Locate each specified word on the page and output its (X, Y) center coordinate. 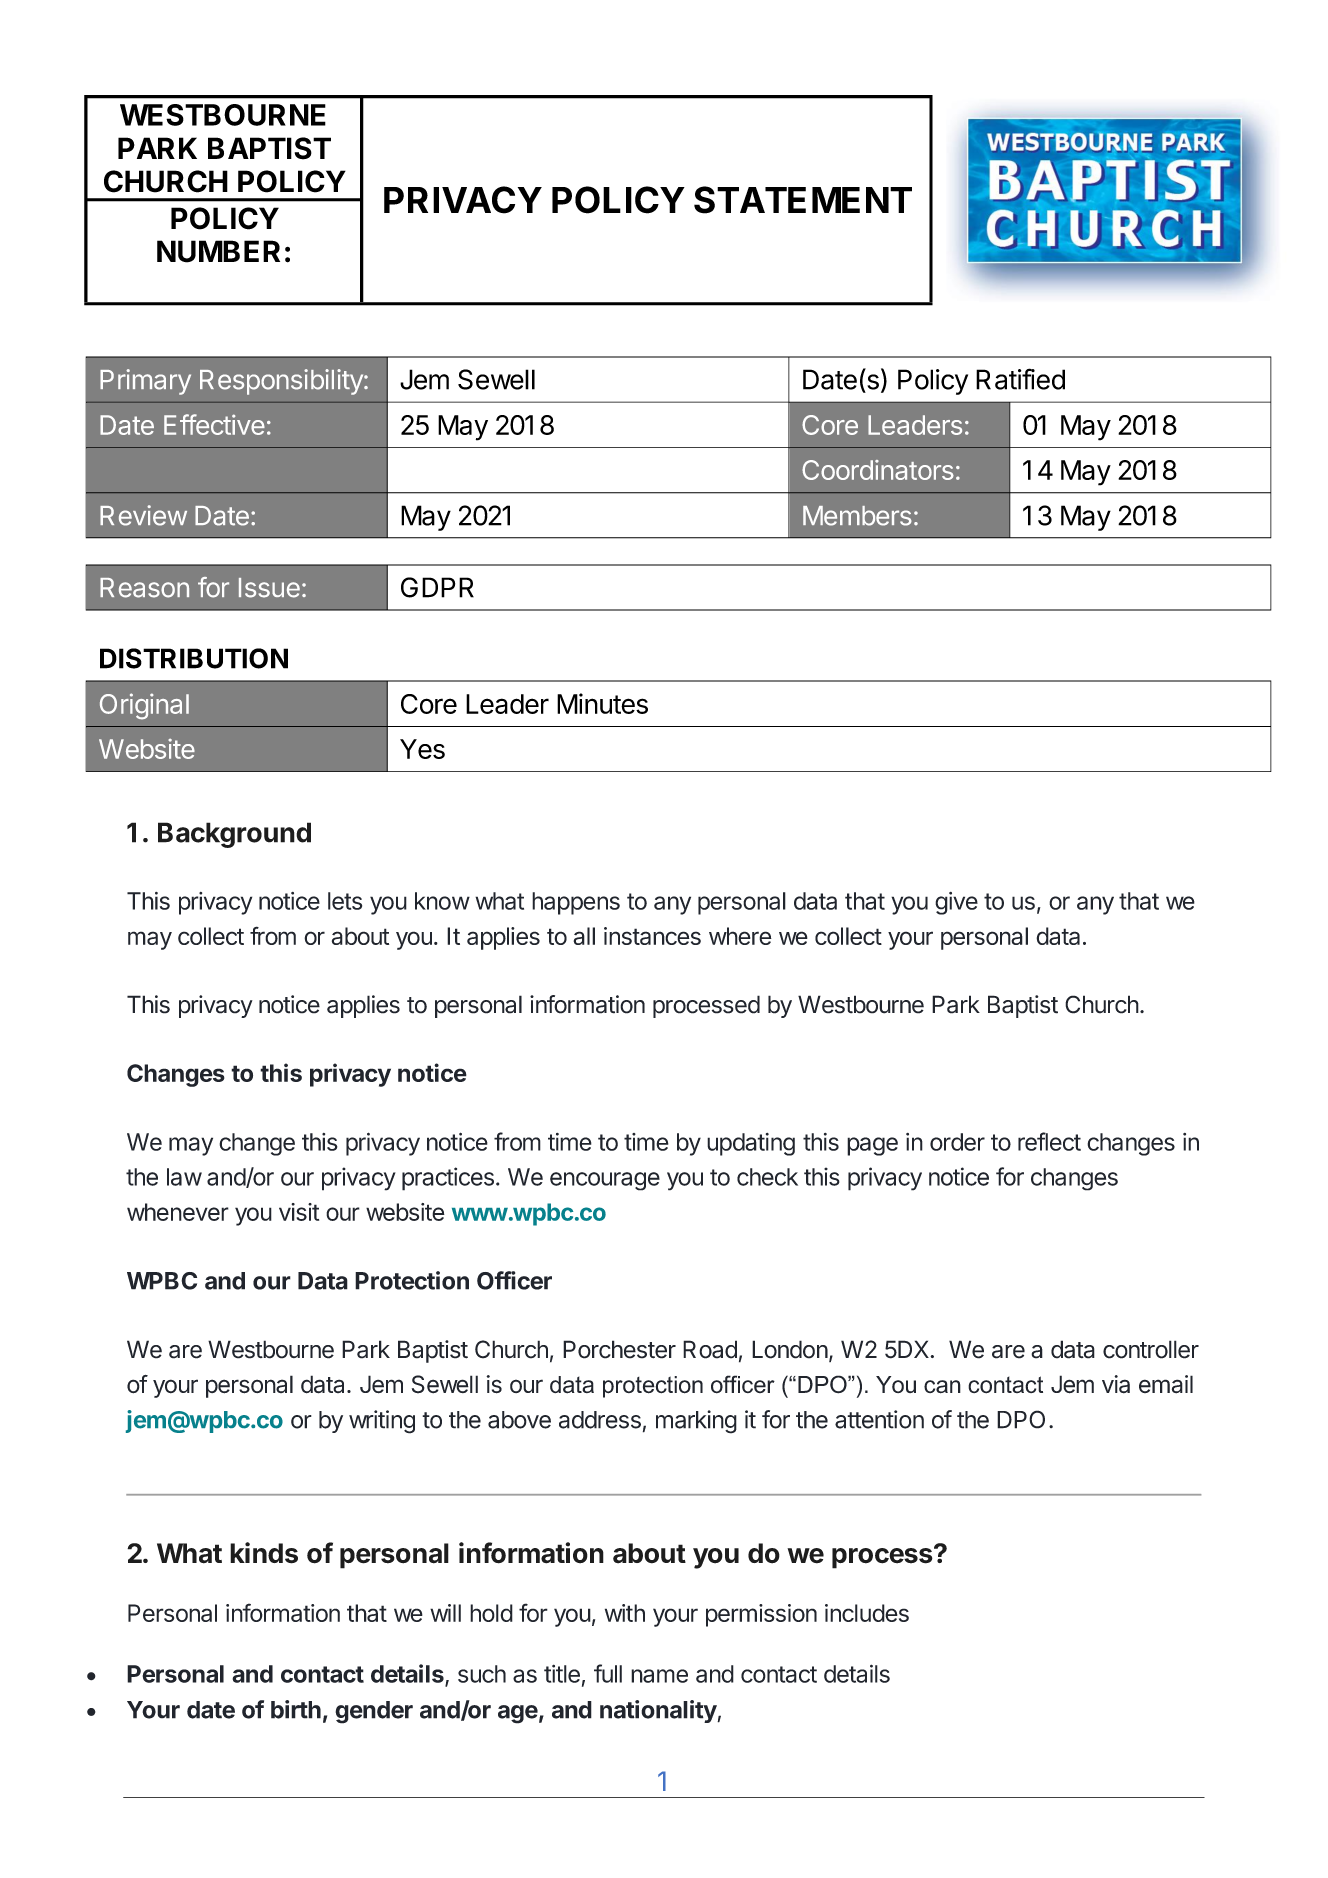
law (184, 1177)
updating (751, 1144)
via (1116, 1384)
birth (296, 1709)
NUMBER (218, 251)
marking (696, 1422)
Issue (269, 588)
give (956, 903)
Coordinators (878, 470)
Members (857, 516)
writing (382, 1422)
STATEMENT (803, 200)
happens (576, 903)
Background (234, 835)
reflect (1049, 1141)
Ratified (1020, 379)
